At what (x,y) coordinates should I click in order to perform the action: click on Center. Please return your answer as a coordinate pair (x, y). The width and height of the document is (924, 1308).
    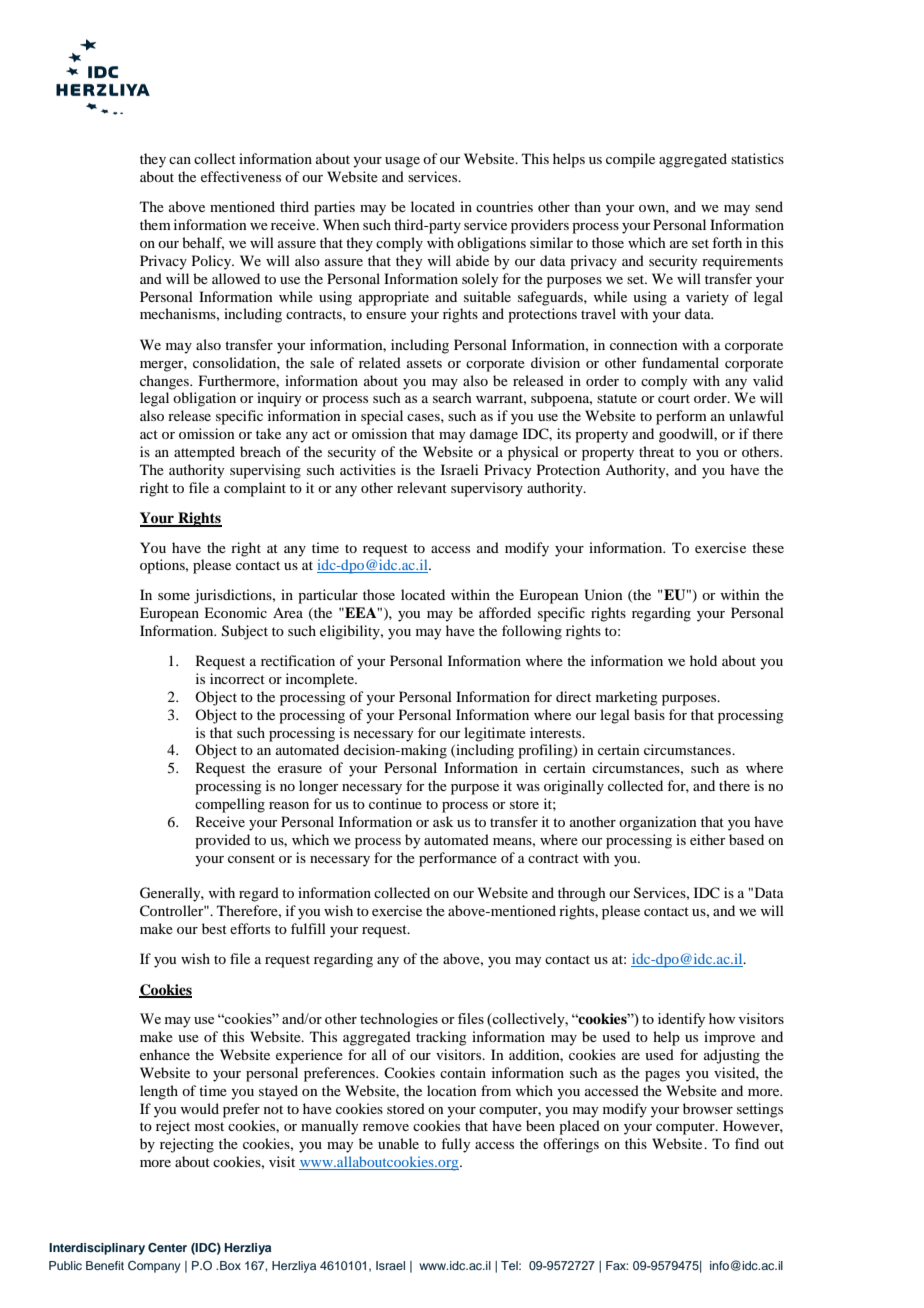
    Looking at the image, I should click on (167, 1248).
